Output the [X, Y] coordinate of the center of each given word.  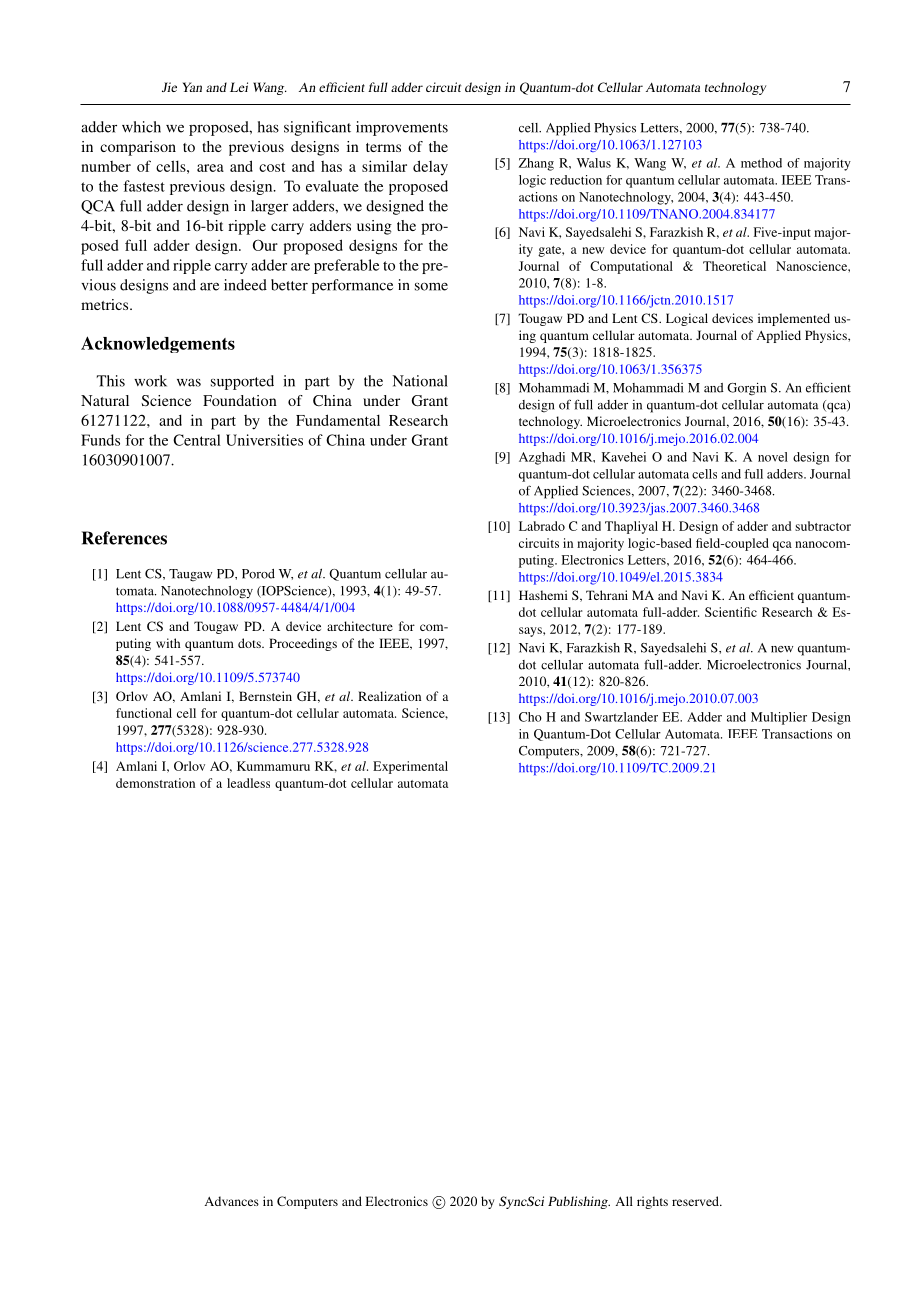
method [761, 163]
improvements [402, 128]
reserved [696, 1201]
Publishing [579, 1202]
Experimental [410, 767]
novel [773, 457]
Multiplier [779, 718]
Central [197, 440]
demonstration [155, 783]
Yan [192, 87]
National [420, 381]
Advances [232, 1201]
